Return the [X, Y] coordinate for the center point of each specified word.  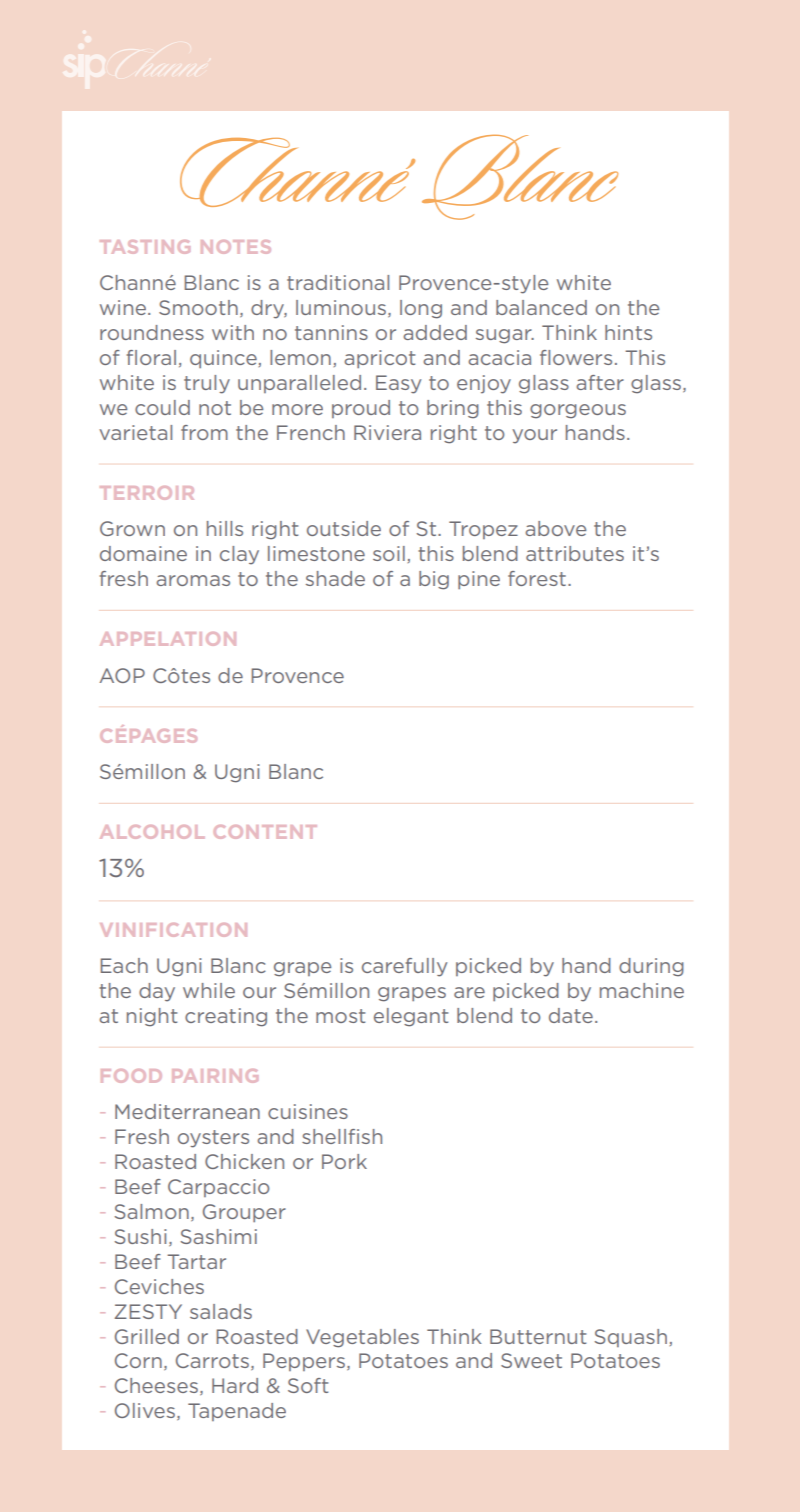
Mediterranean [187, 1111]
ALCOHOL [152, 832]
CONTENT [265, 832]
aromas [193, 580]
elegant [411, 1017]
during [651, 967]
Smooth [198, 307]
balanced [541, 307]
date [571, 1015]
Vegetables [362, 1338]
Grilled [147, 1336]
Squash [631, 1338]
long [421, 309]
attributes [575, 553]
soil [389, 553]
